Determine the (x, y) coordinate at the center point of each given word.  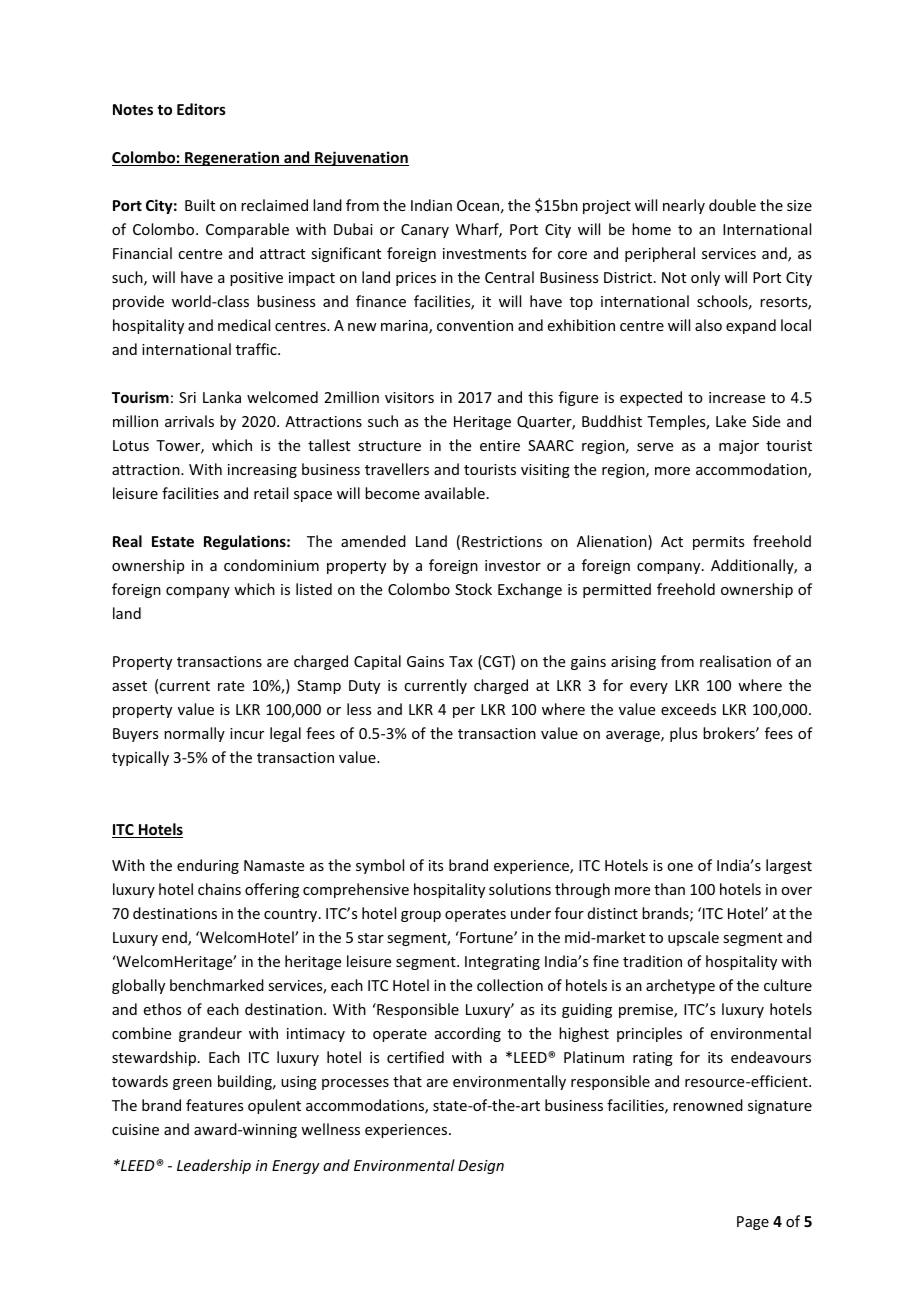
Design (481, 1167)
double (732, 205)
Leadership (214, 1166)
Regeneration (232, 158)
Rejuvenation (361, 158)
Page (753, 1223)
